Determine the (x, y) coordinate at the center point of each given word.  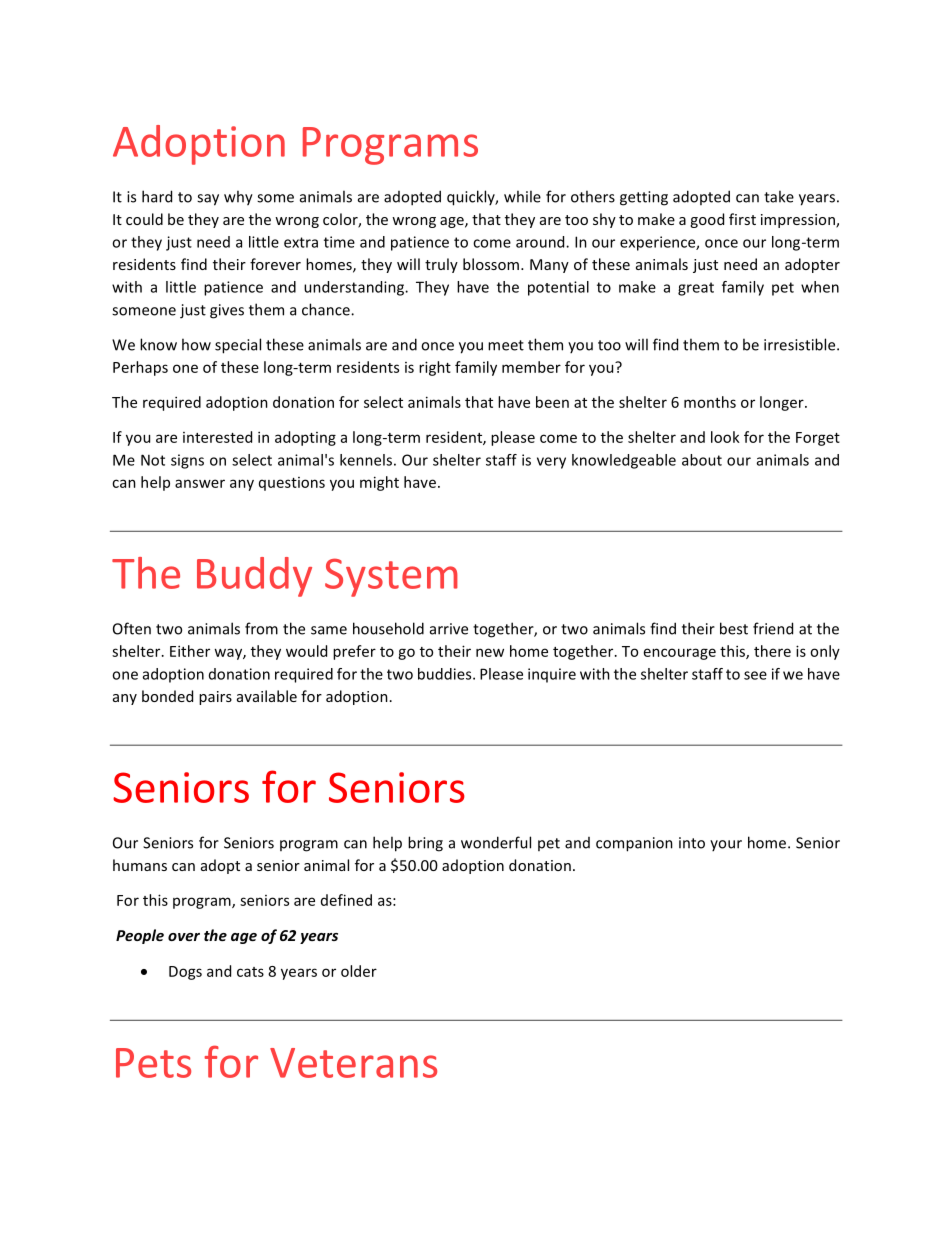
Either (190, 651)
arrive (449, 629)
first (742, 219)
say (208, 200)
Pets (153, 1063)
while (522, 196)
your (726, 845)
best (734, 628)
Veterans (353, 1063)
